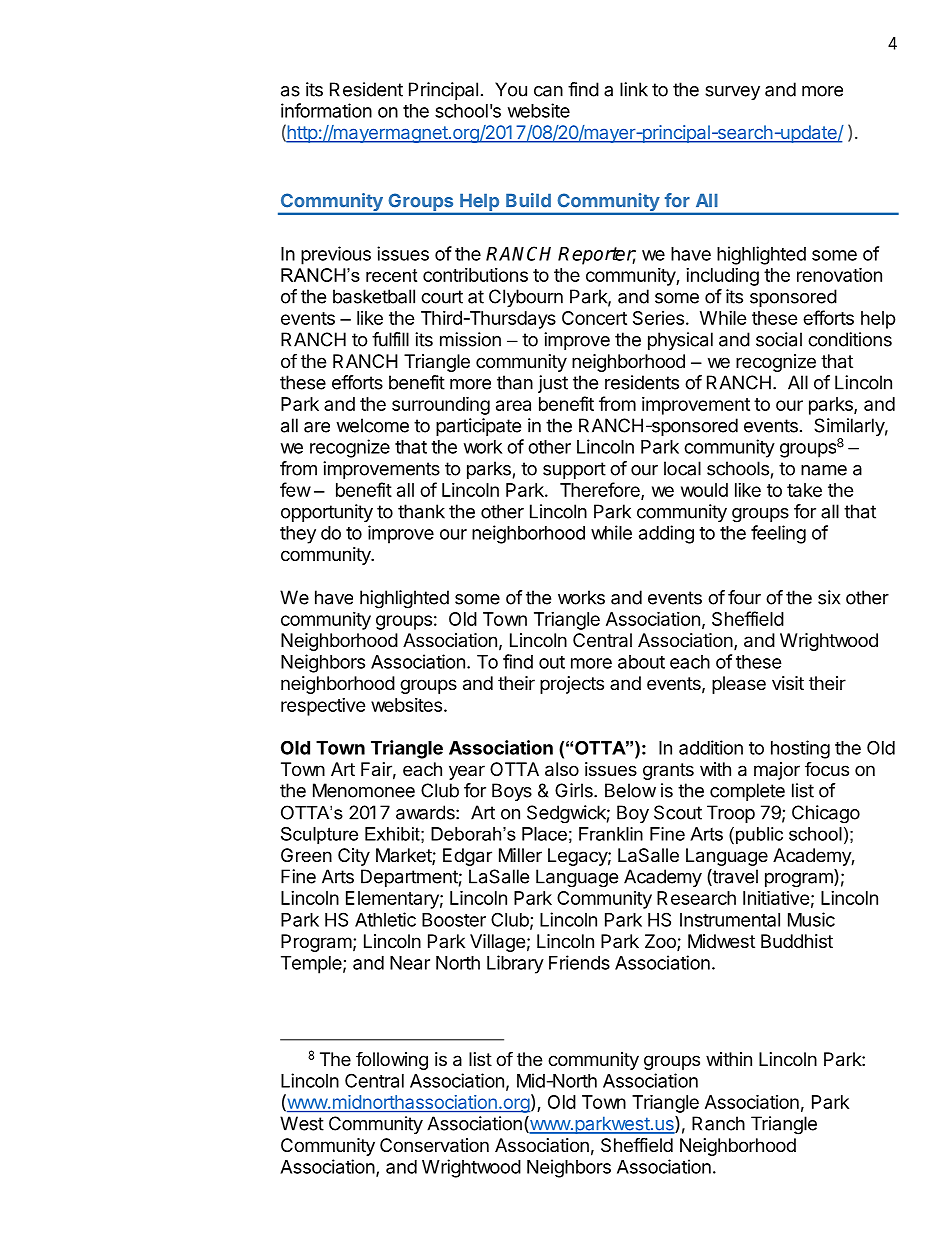 Image resolution: width=952 pixels, height=1233 pixels. I want to click on four, so click(744, 597).
